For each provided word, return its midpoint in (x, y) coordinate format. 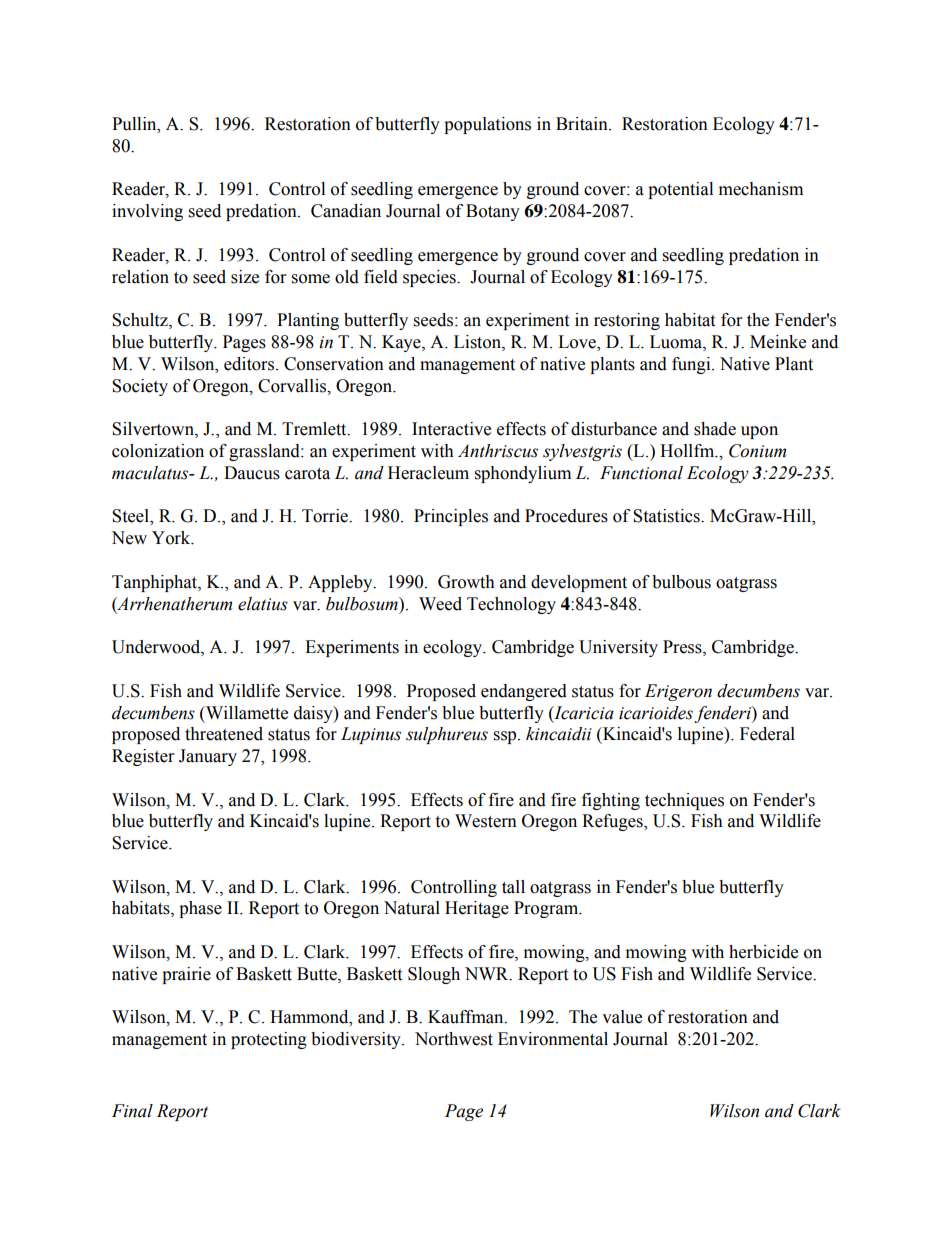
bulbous (681, 582)
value (622, 1017)
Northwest (454, 1039)
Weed (440, 604)
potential (680, 190)
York (172, 538)
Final (132, 1111)
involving (147, 212)
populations (487, 125)
